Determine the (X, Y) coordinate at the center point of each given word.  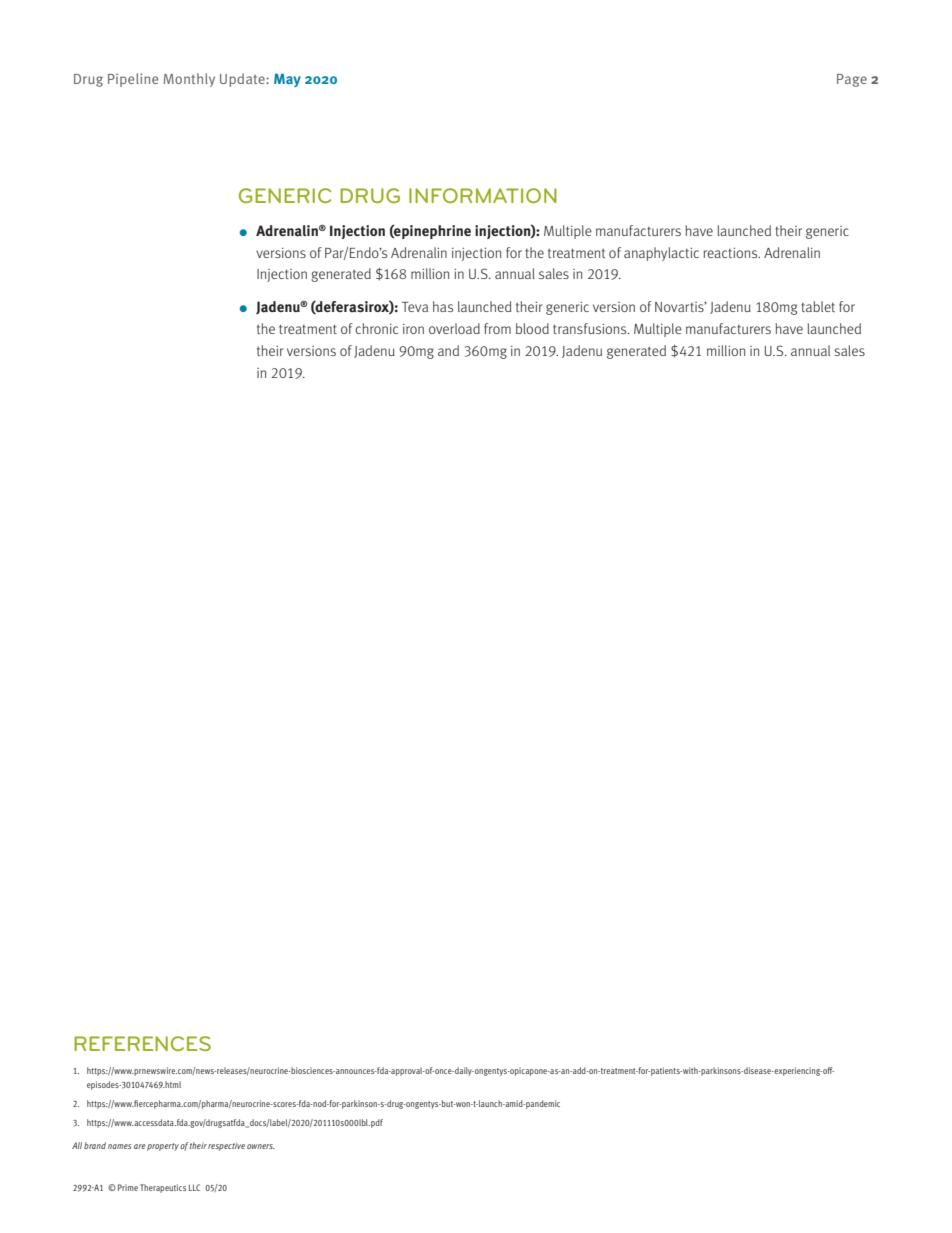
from (497, 328)
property (163, 1147)
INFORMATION (483, 195)
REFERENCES (142, 1043)
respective (226, 1146)
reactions (731, 253)
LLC (194, 1187)
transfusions (591, 328)
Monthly (189, 80)
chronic (376, 328)
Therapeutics (163, 1188)
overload (454, 328)
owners (261, 1146)
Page (852, 80)
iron (413, 329)
